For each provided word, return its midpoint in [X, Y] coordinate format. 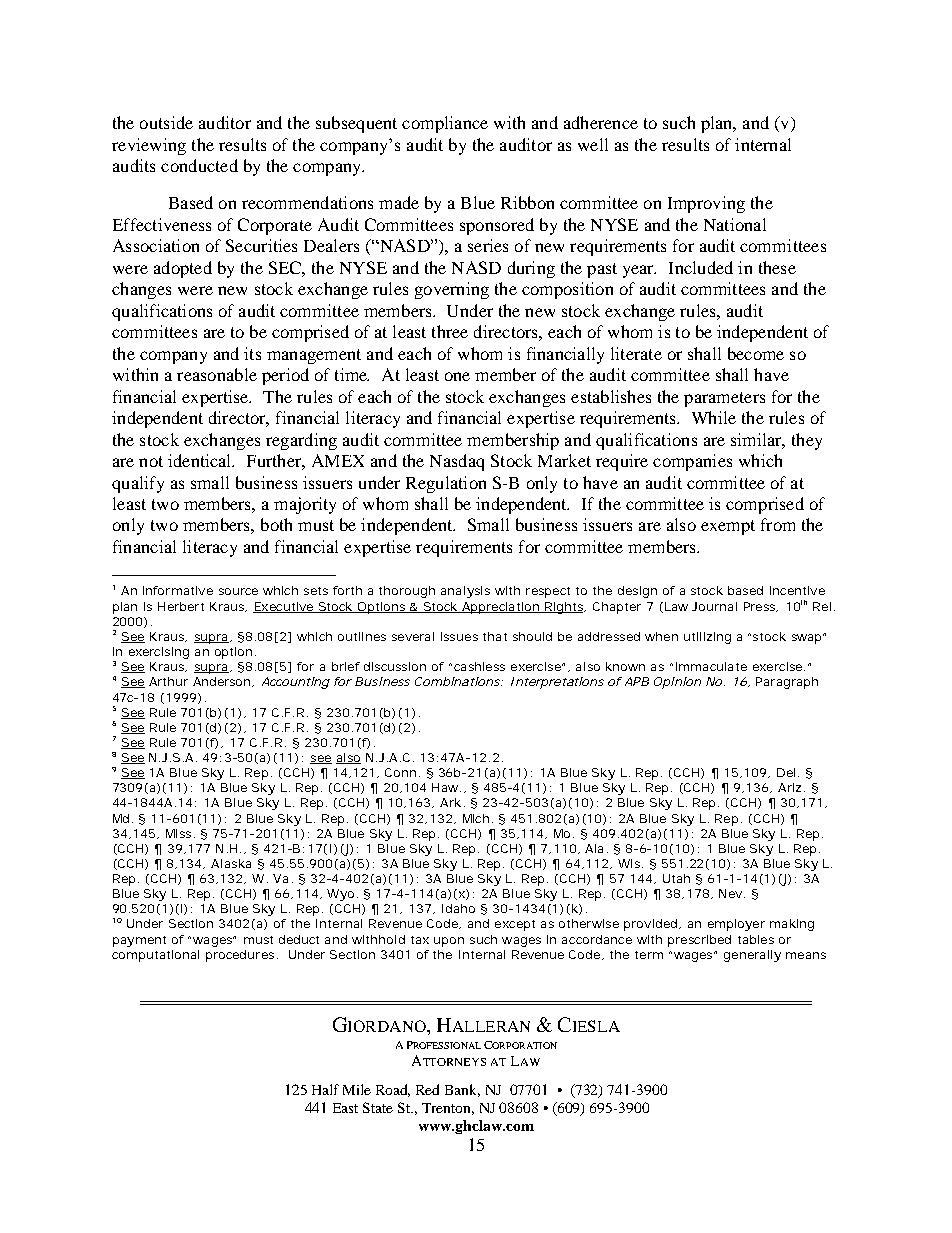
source [238, 591]
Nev [730, 893]
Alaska [231, 863]
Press [760, 607]
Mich [476, 818]
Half [325, 1089]
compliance [445, 124]
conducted [199, 165]
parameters [724, 399]
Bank [462, 1090]
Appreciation [500, 608]
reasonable [217, 374]
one [457, 376]
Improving [706, 204]
